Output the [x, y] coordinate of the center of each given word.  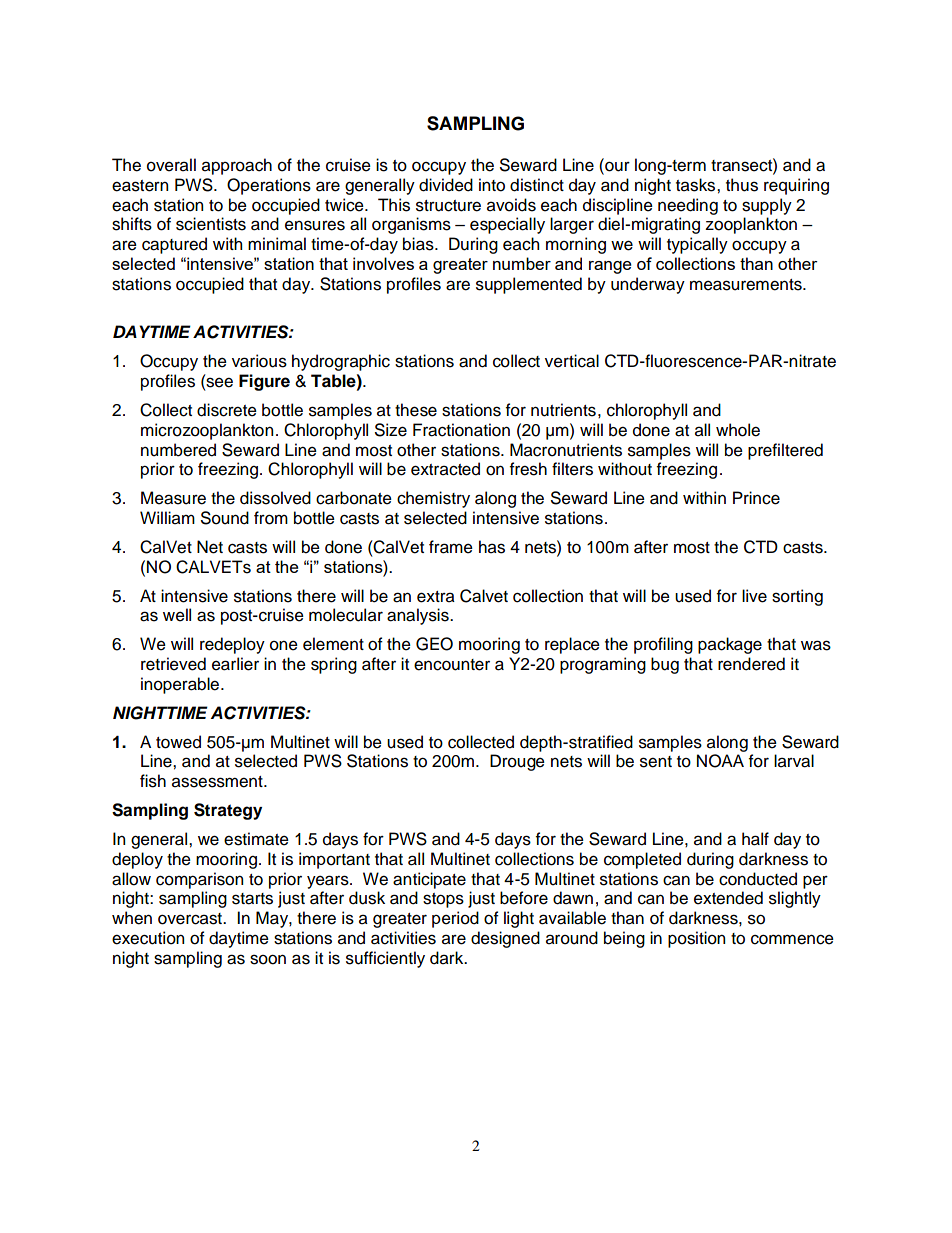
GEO [434, 644]
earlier [235, 664]
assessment [218, 782]
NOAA [720, 761]
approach [237, 166]
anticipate [429, 880]
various [259, 361]
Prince [756, 498]
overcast [191, 919]
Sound [225, 518]
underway [648, 285]
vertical [572, 361]
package [730, 645]
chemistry [433, 499]
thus [742, 185]
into [492, 185]
